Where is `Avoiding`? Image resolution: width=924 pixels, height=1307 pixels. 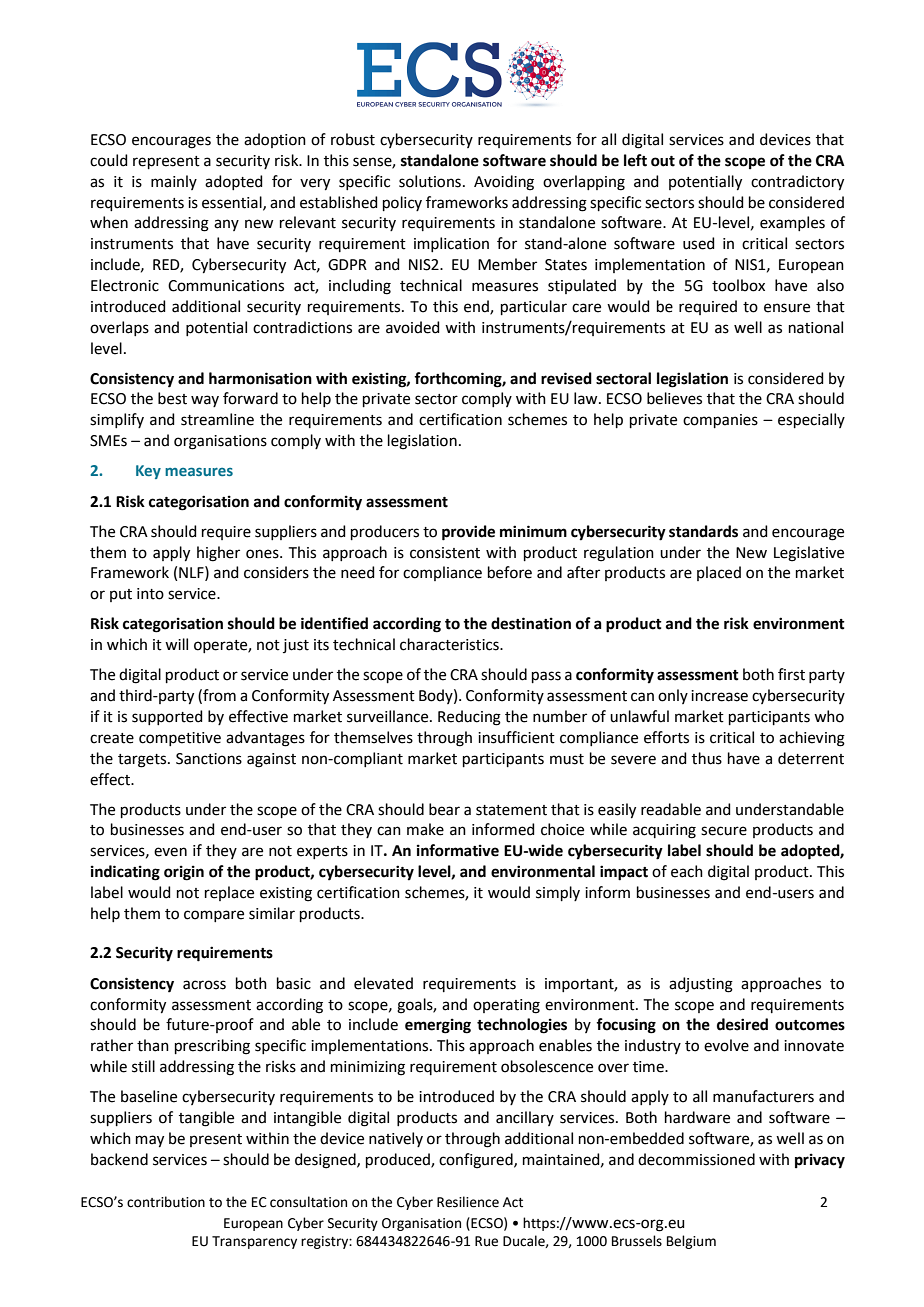 Avoiding is located at coordinates (504, 183).
